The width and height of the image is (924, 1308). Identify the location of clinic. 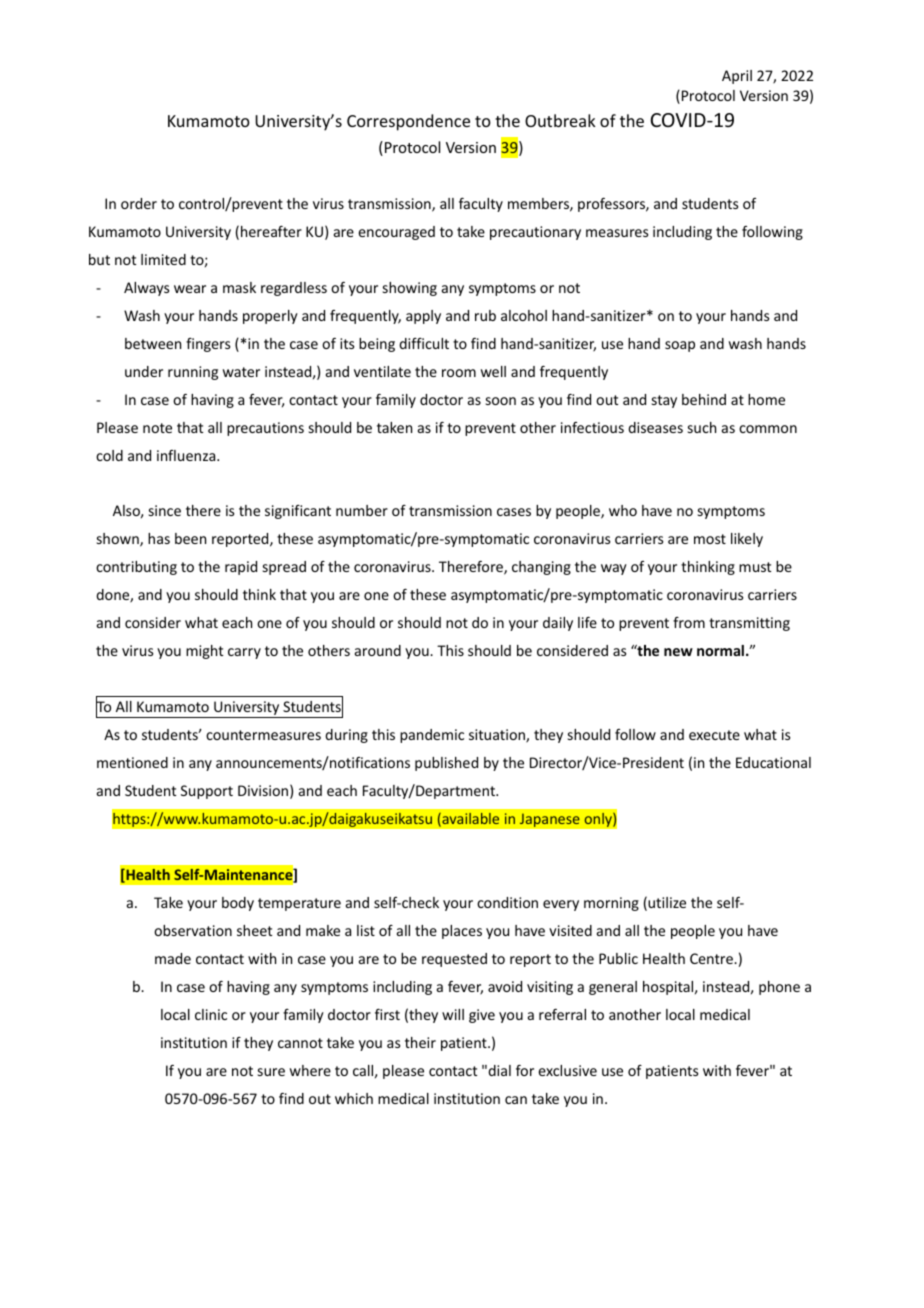
(211, 1014).
